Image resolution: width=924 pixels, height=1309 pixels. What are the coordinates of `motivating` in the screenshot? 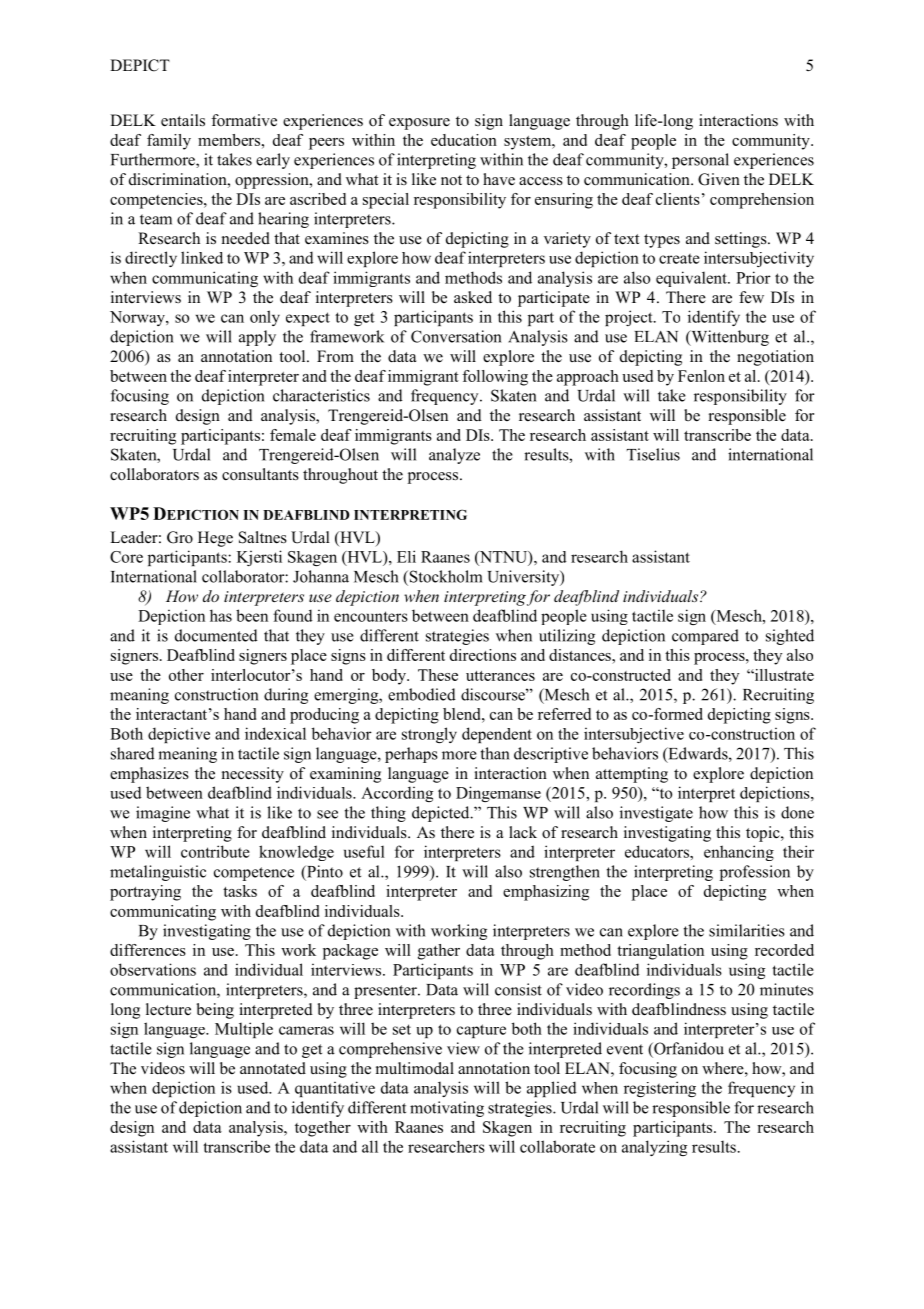 It's located at (447, 1109).
